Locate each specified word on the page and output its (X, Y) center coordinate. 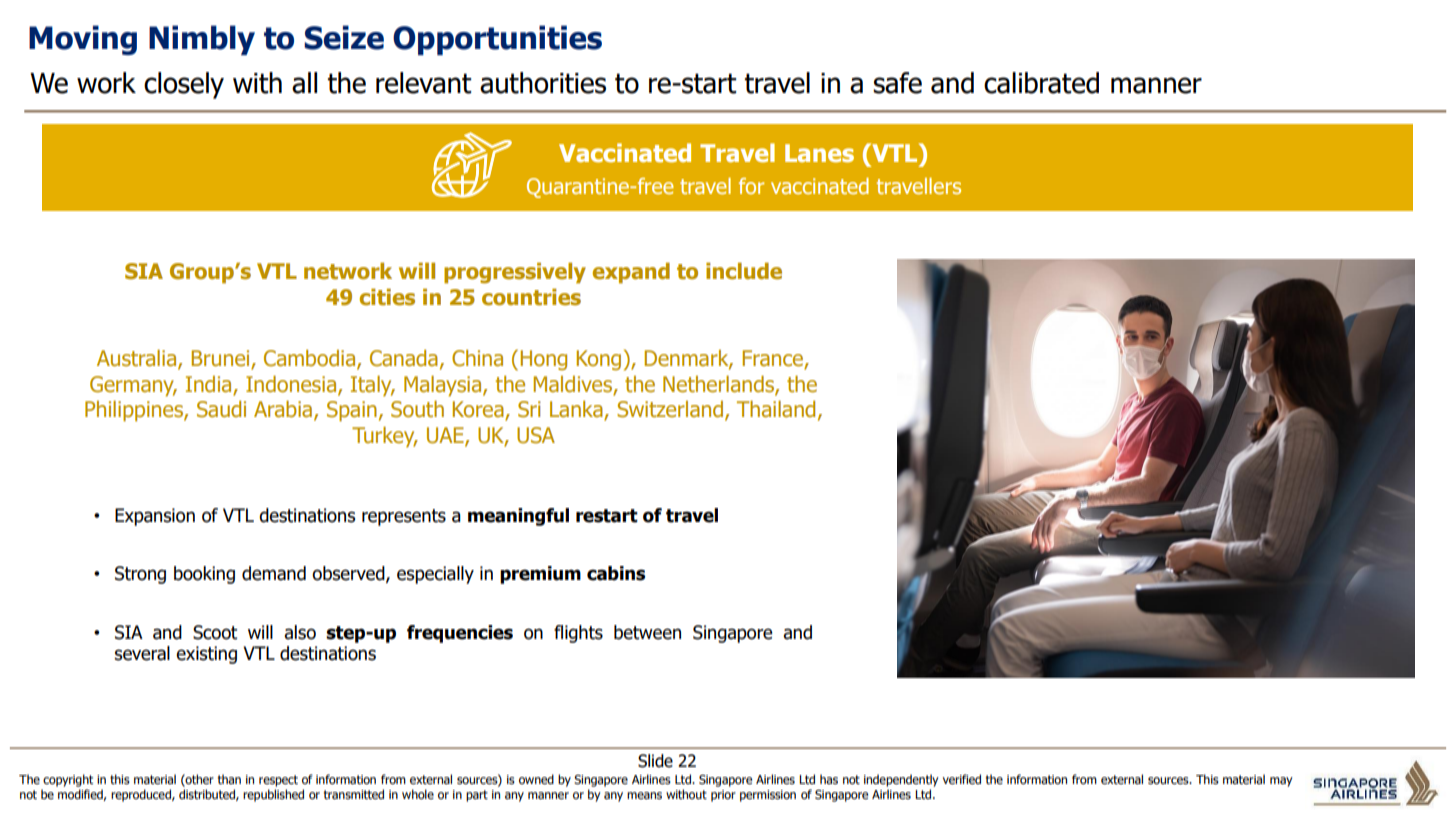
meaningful (518, 517)
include (744, 271)
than (229, 779)
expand (631, 273)
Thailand (776, 409)
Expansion (155, 517)
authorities (543, 83)
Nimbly (202, 40)
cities (387, 297)
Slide (655, 761)
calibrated (1041, 83)
